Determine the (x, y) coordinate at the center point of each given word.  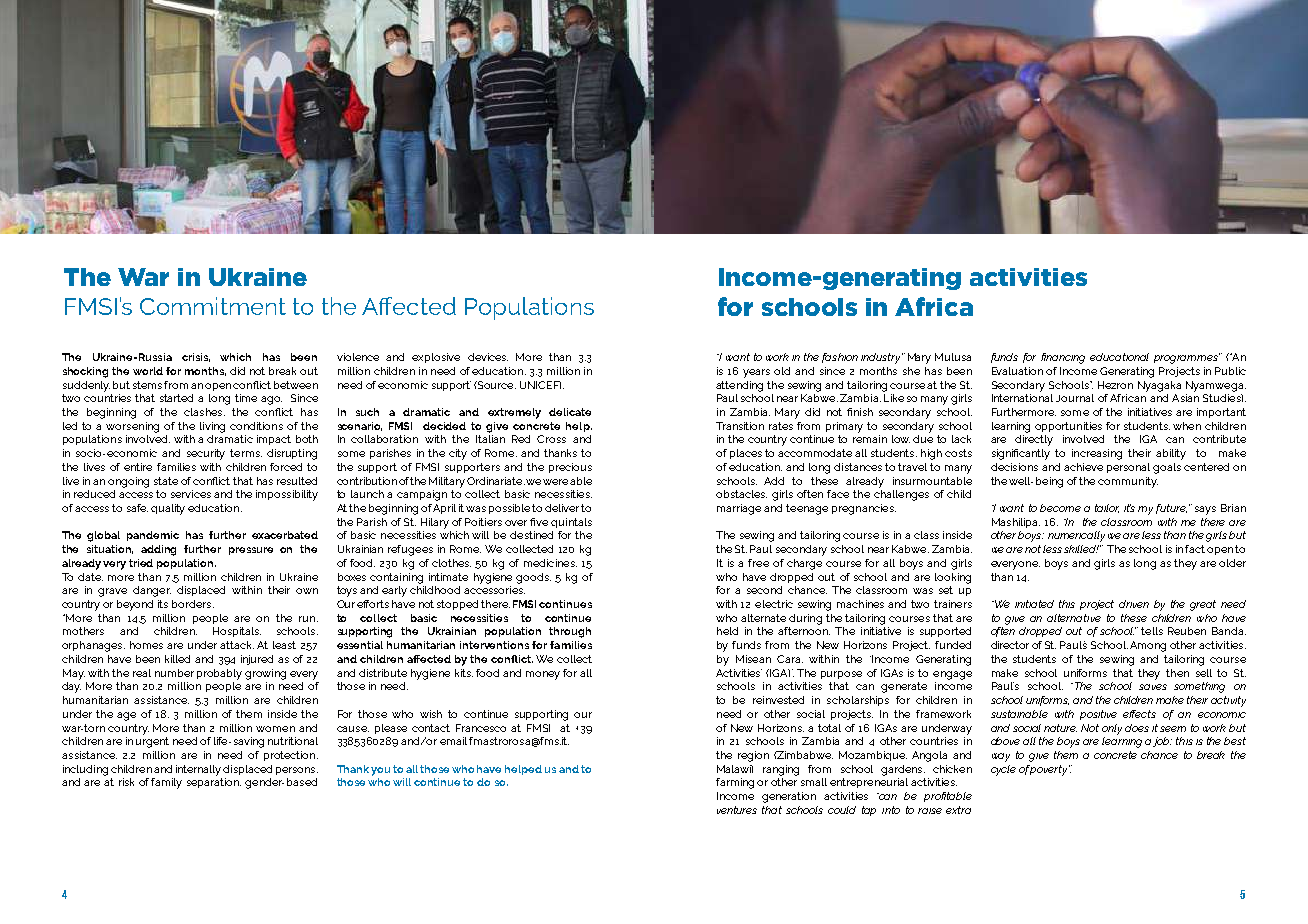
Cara (790, 659)
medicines (550, 563)
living (212, 427)
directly (1034, 440)
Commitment (213, 306)
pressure (251, 551)
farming (735, 783)
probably (219, 674)
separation (214, 783)
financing (1063, 358)
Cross (551, 439)
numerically (1076, 536)
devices (488, 357)
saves (1153, 687)
